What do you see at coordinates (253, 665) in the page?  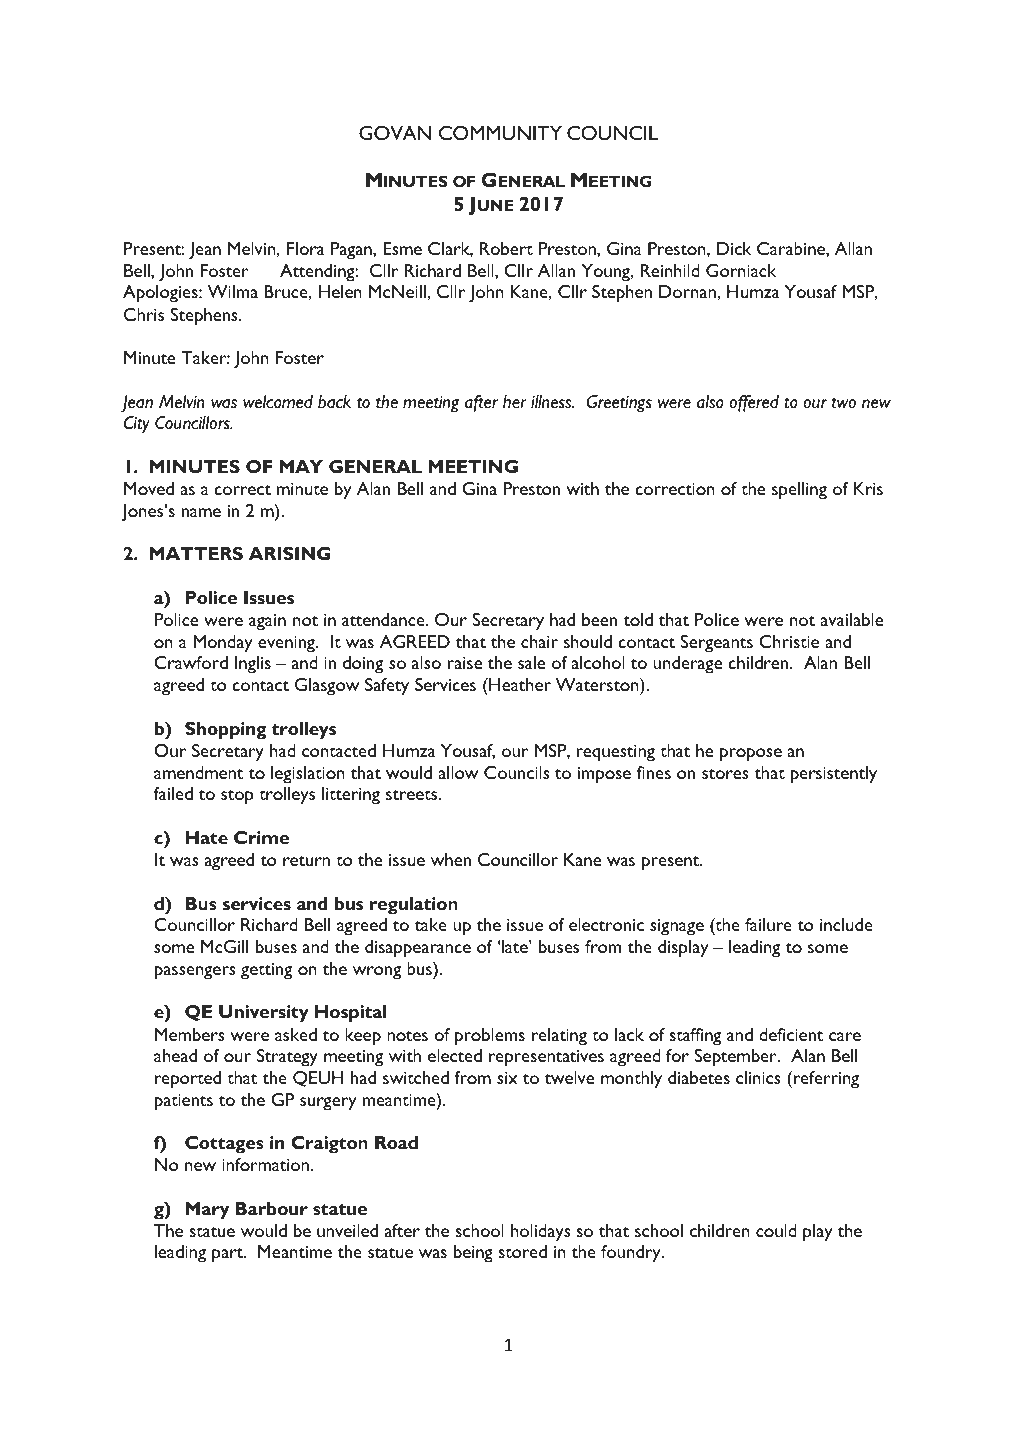 I see `Inglis` at bounding box center [253, 665].
